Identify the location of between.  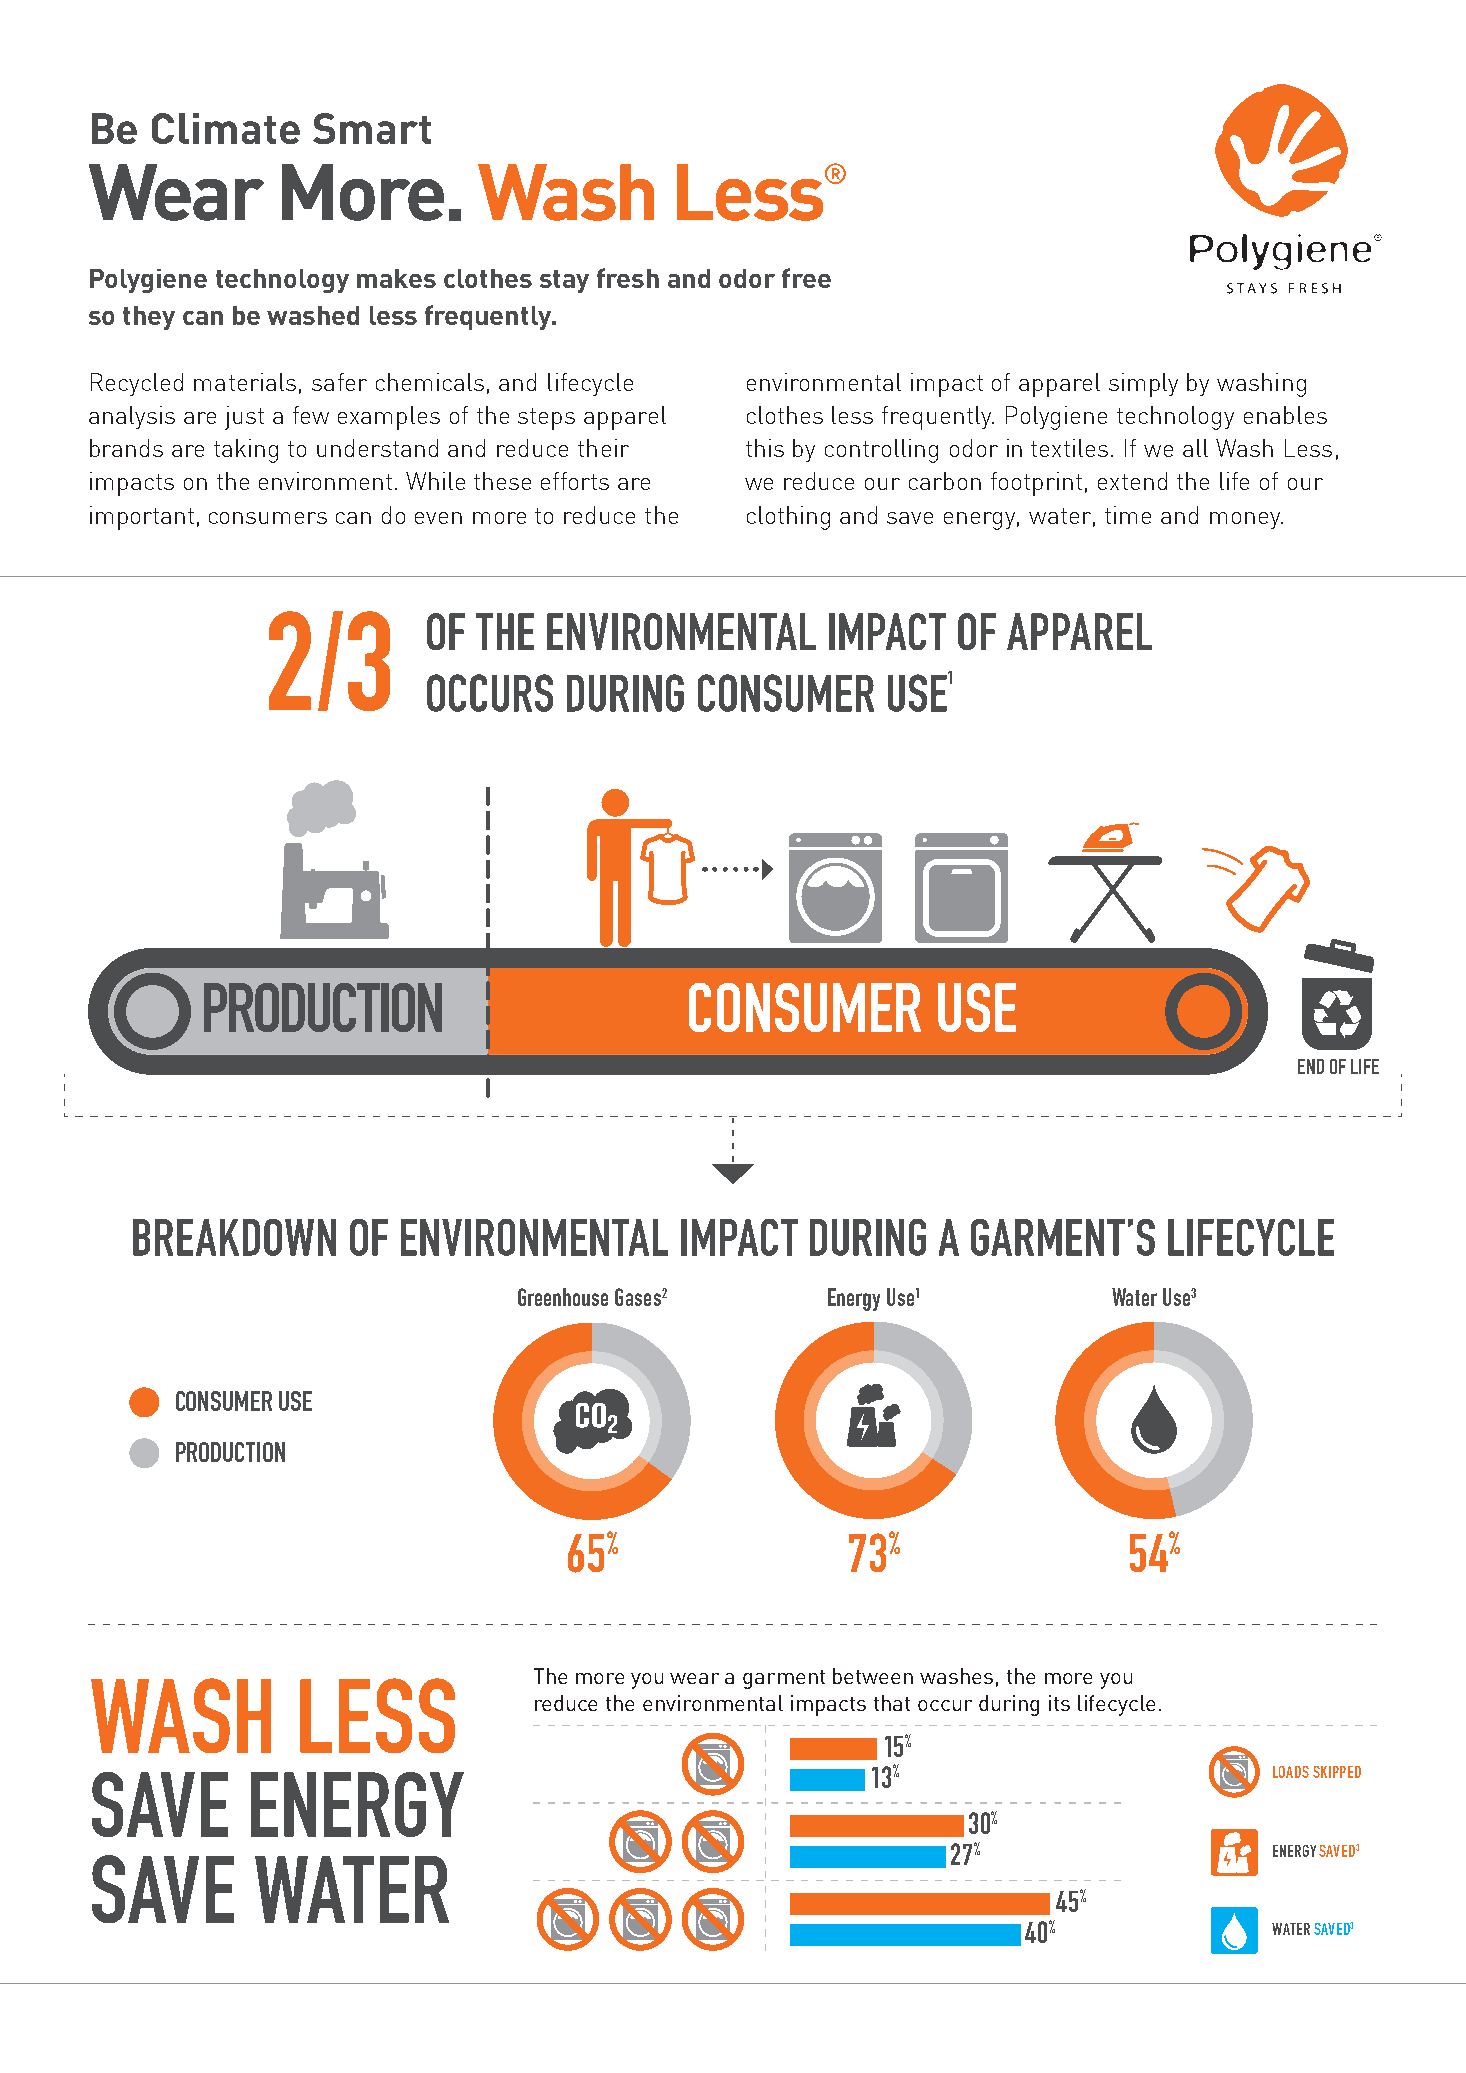
(873, 1676).
